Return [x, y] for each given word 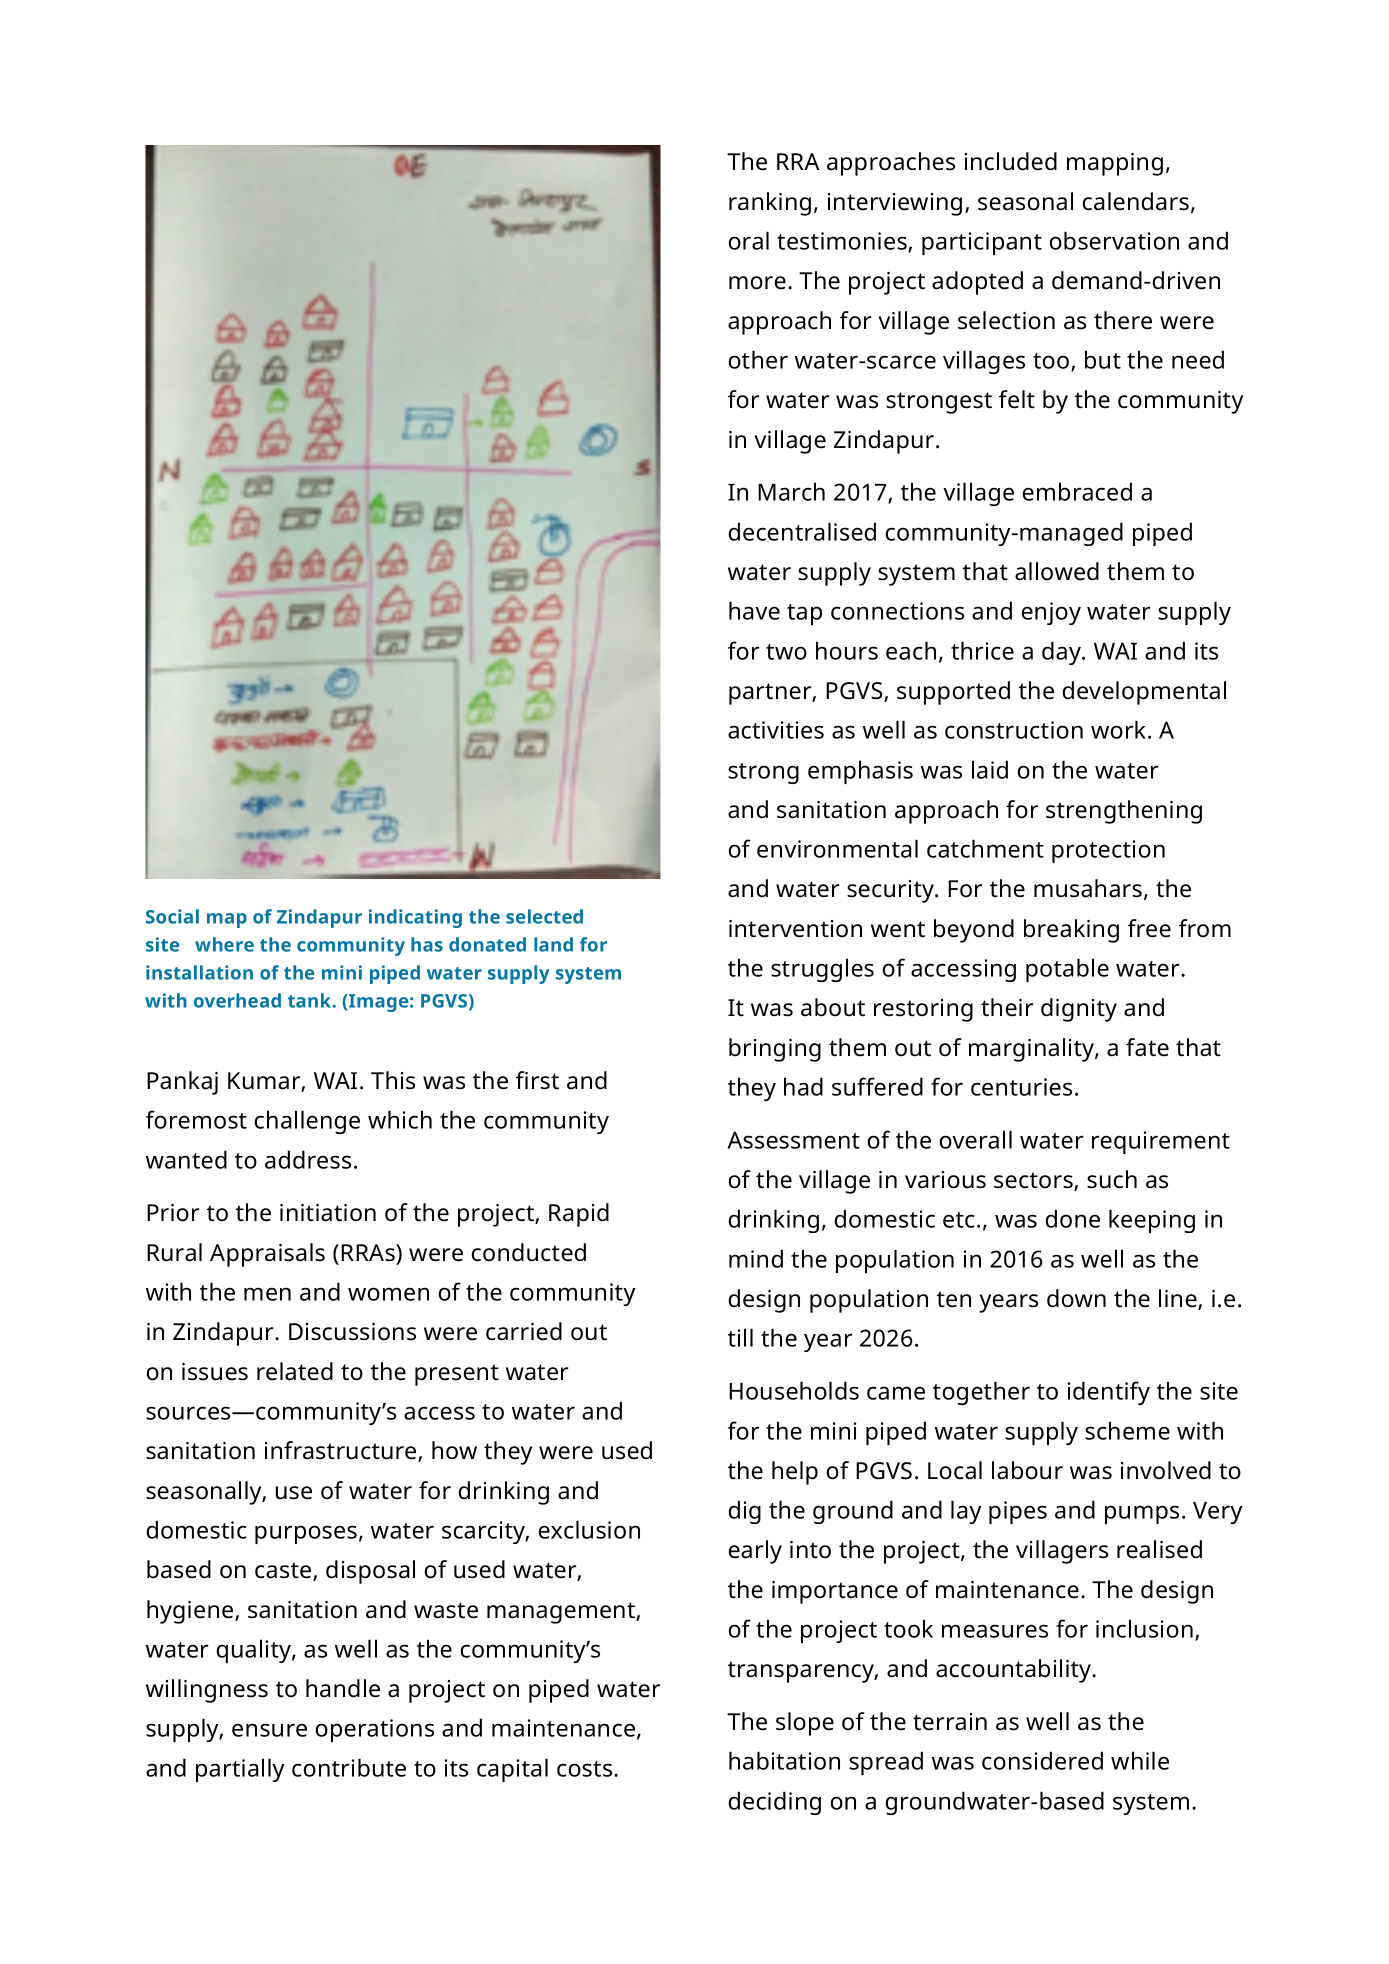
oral [748, 240]
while [1140, 1760]
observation [1114, 240]
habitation [784, 1760]
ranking [770, 204]
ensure [269, 1730]
